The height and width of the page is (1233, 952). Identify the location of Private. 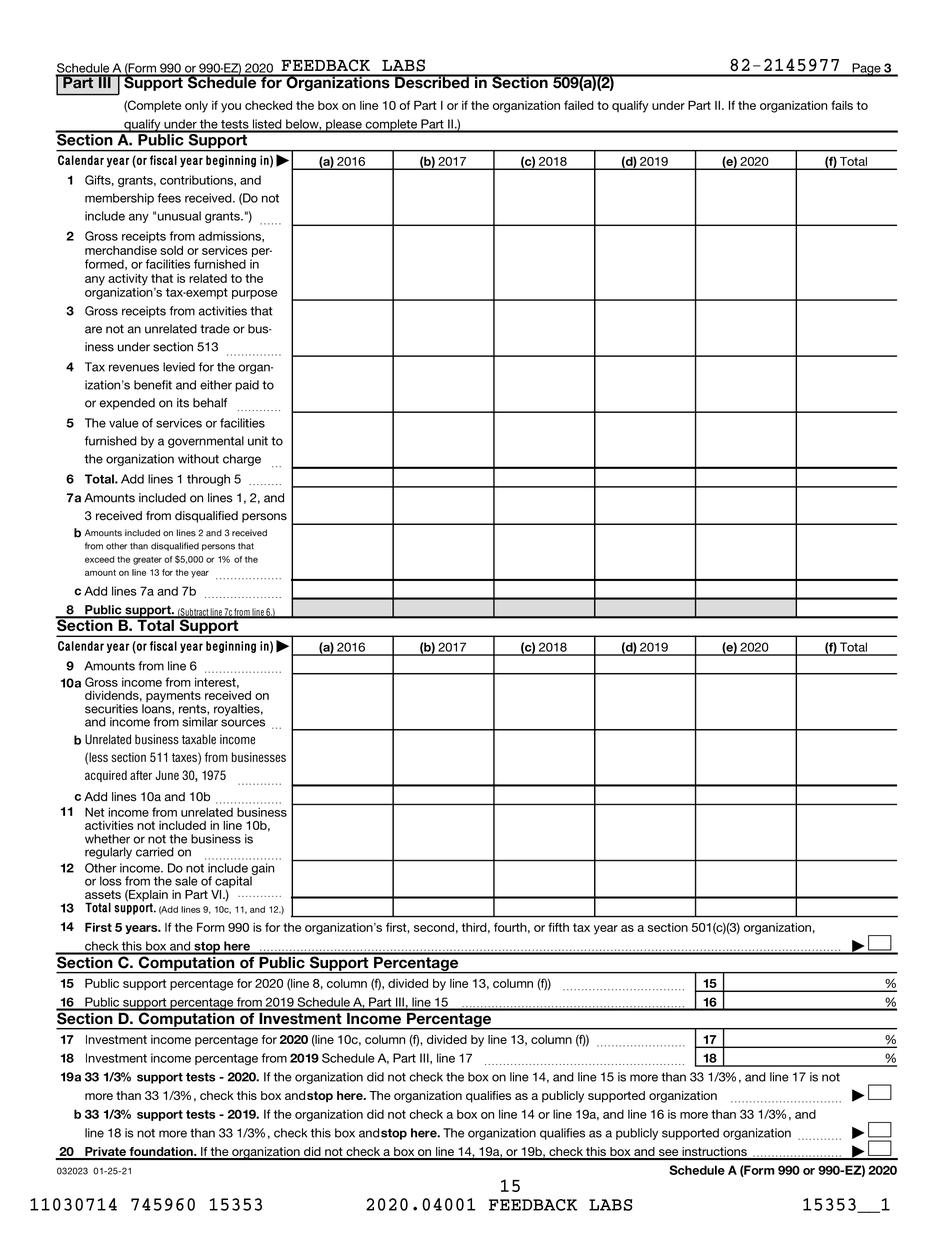
(105, 1153).
